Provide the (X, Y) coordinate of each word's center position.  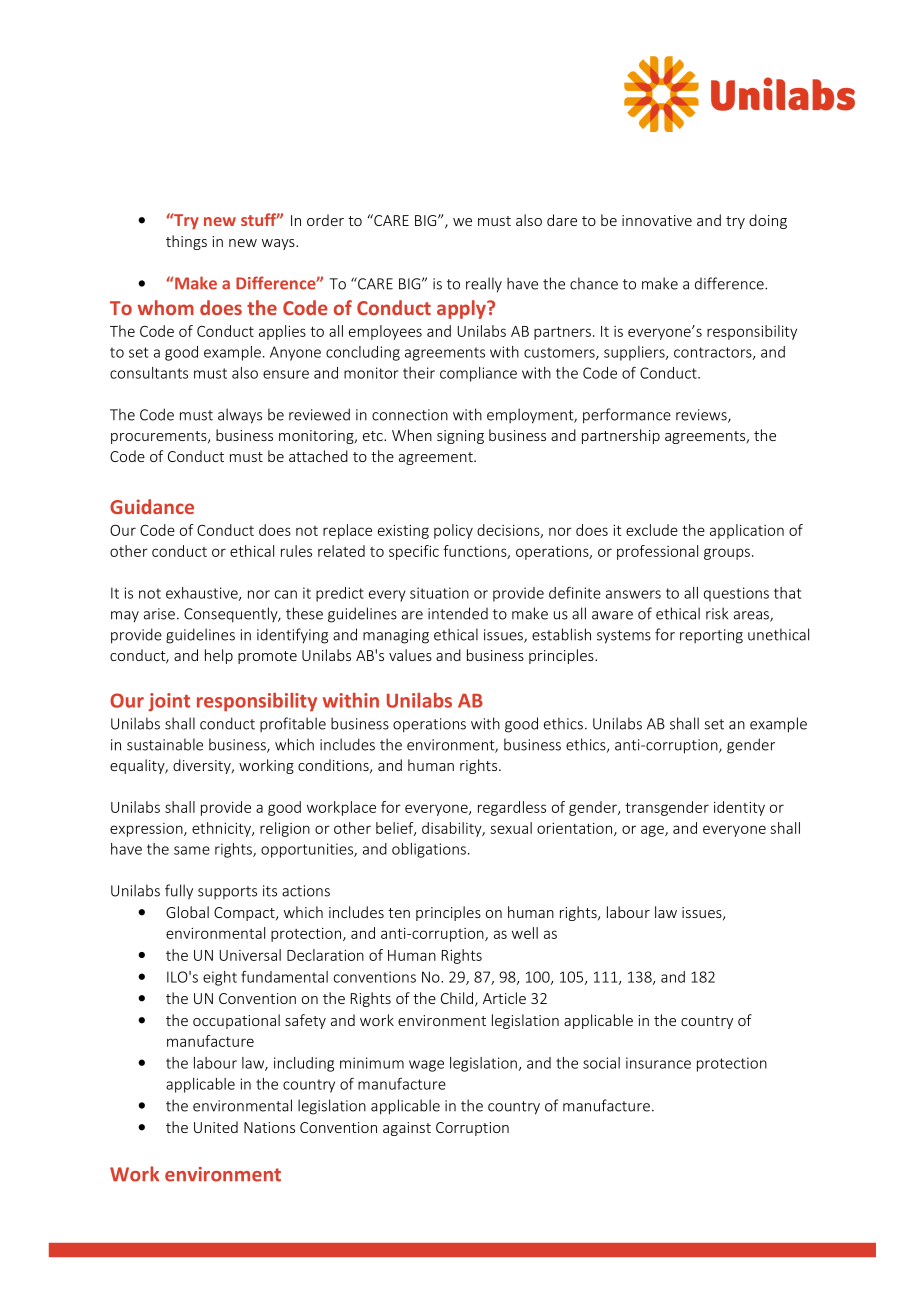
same (192, 850)
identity (739, 808)
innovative (657, 220)
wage (426, 1066)
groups (728, 554)
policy (453, 531)
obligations (429, 850)
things (186, 242)
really (484, 285)
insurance (658, 1063)
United (216, 1127)
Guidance (152, 506)
